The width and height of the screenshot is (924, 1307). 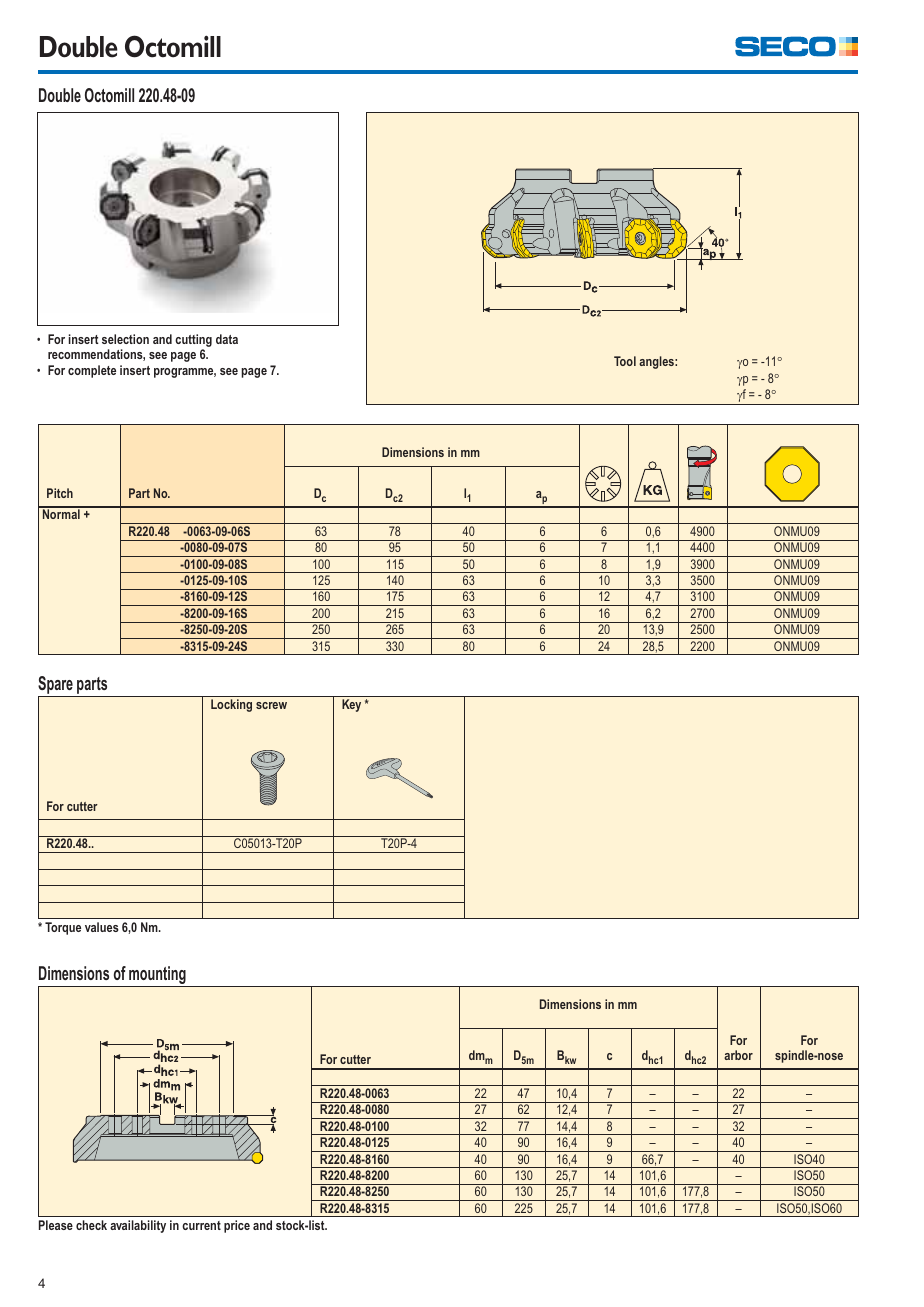 I want to click on Tool, so click(x=625, y=361).
